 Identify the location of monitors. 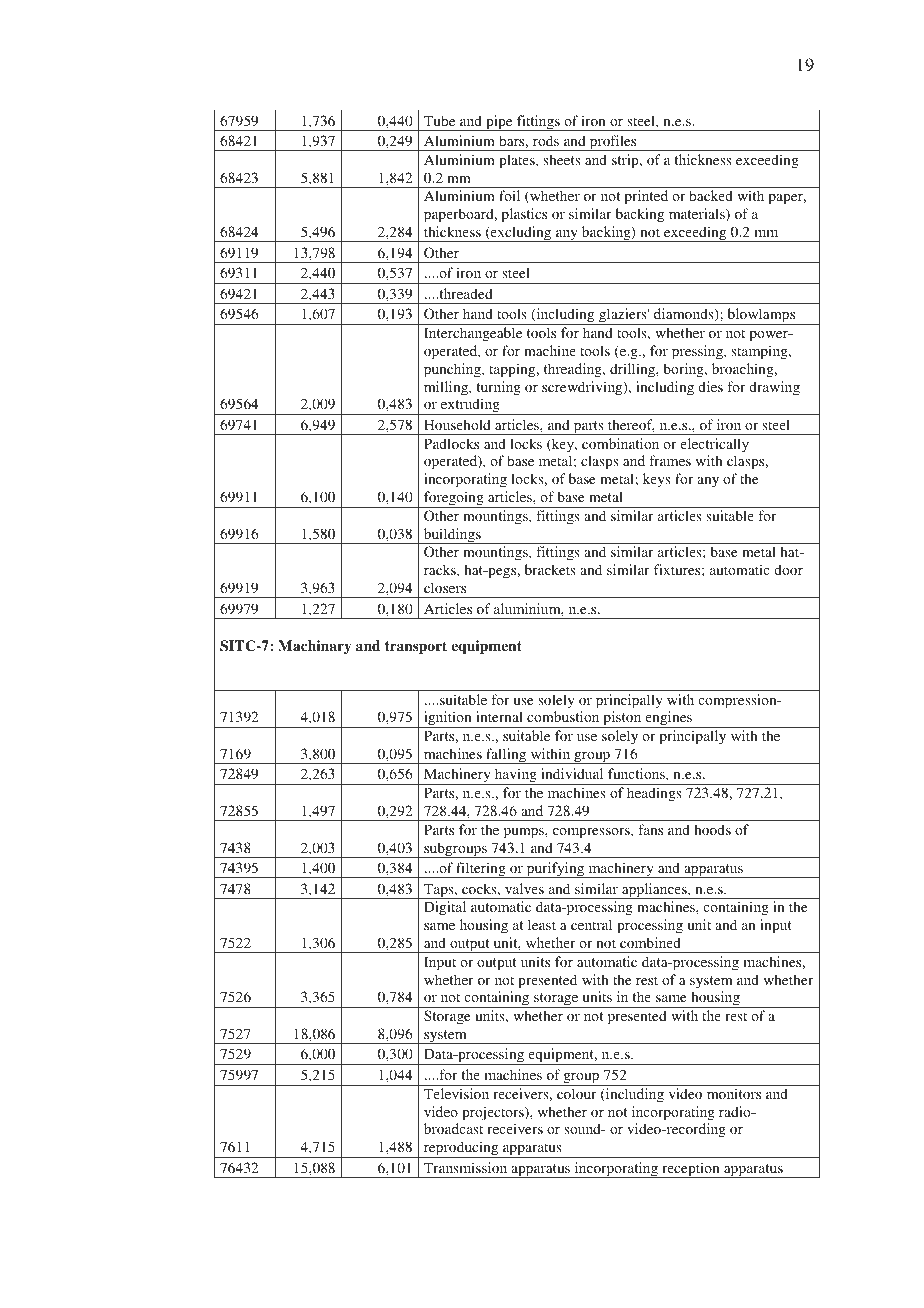
(734, 1093).
